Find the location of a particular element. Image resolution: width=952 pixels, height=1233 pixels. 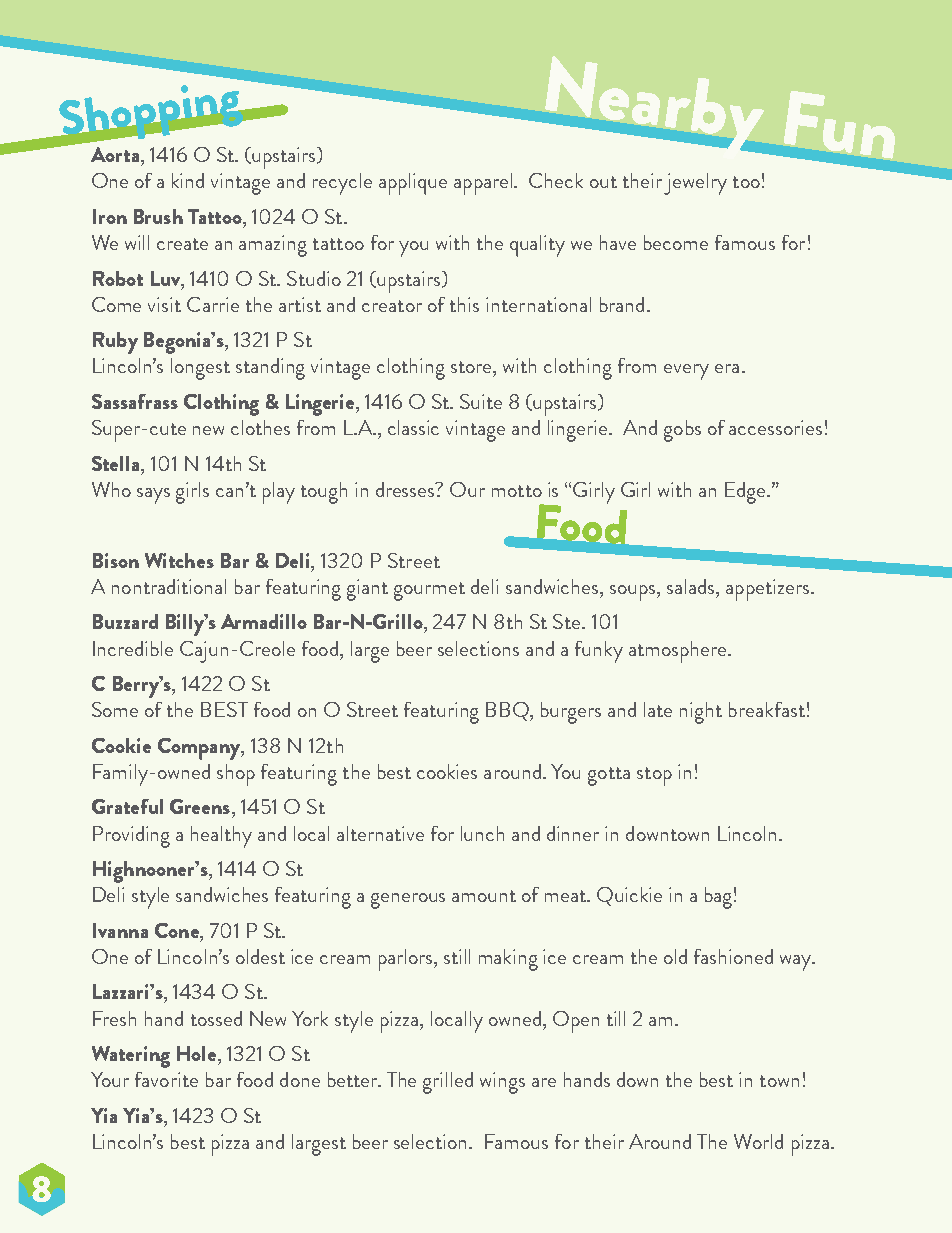

stop is located at coordinates (654, 776).
